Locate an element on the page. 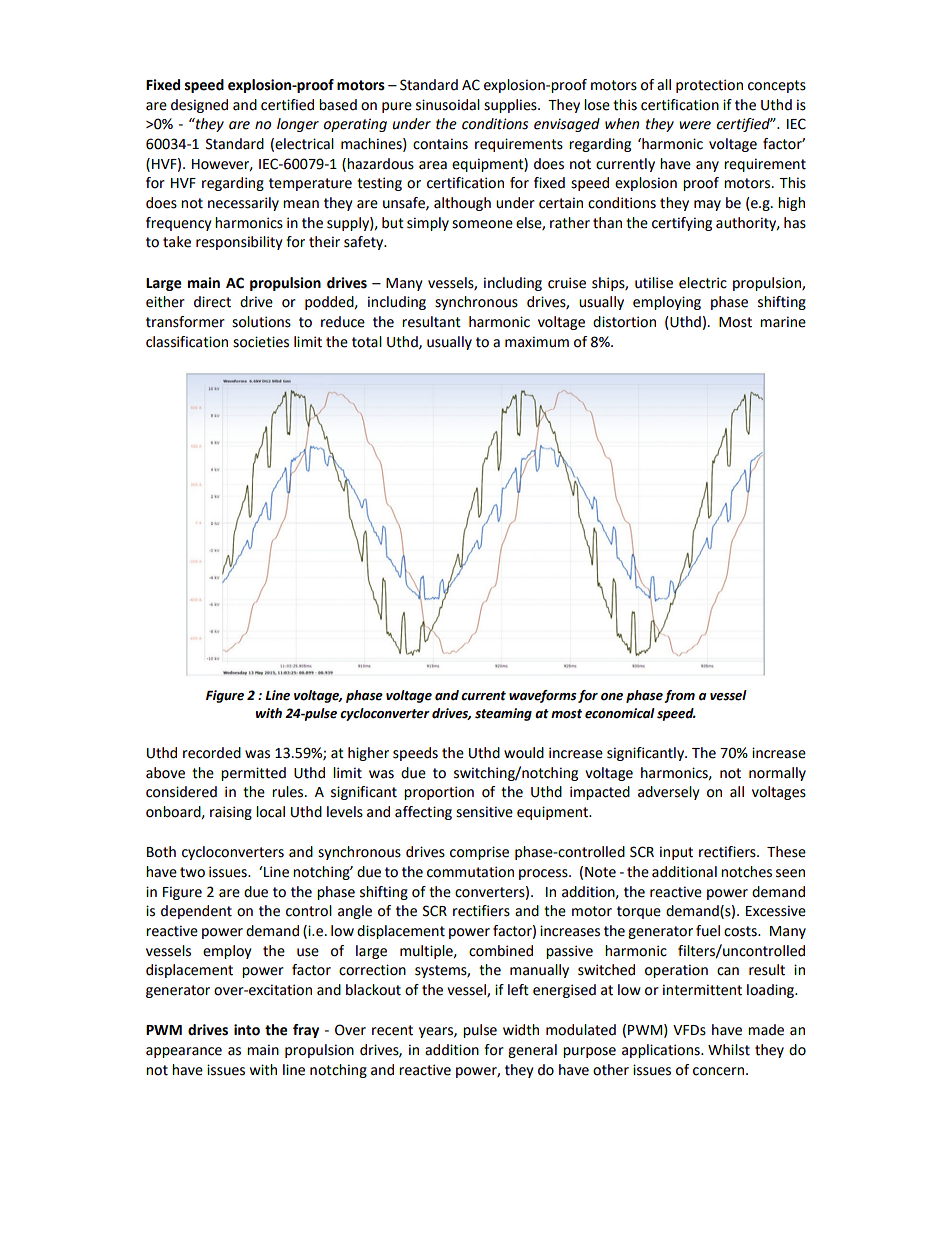 The height and width of the image is (1233, 952). waveforms is located at coordinates (543, 696).
